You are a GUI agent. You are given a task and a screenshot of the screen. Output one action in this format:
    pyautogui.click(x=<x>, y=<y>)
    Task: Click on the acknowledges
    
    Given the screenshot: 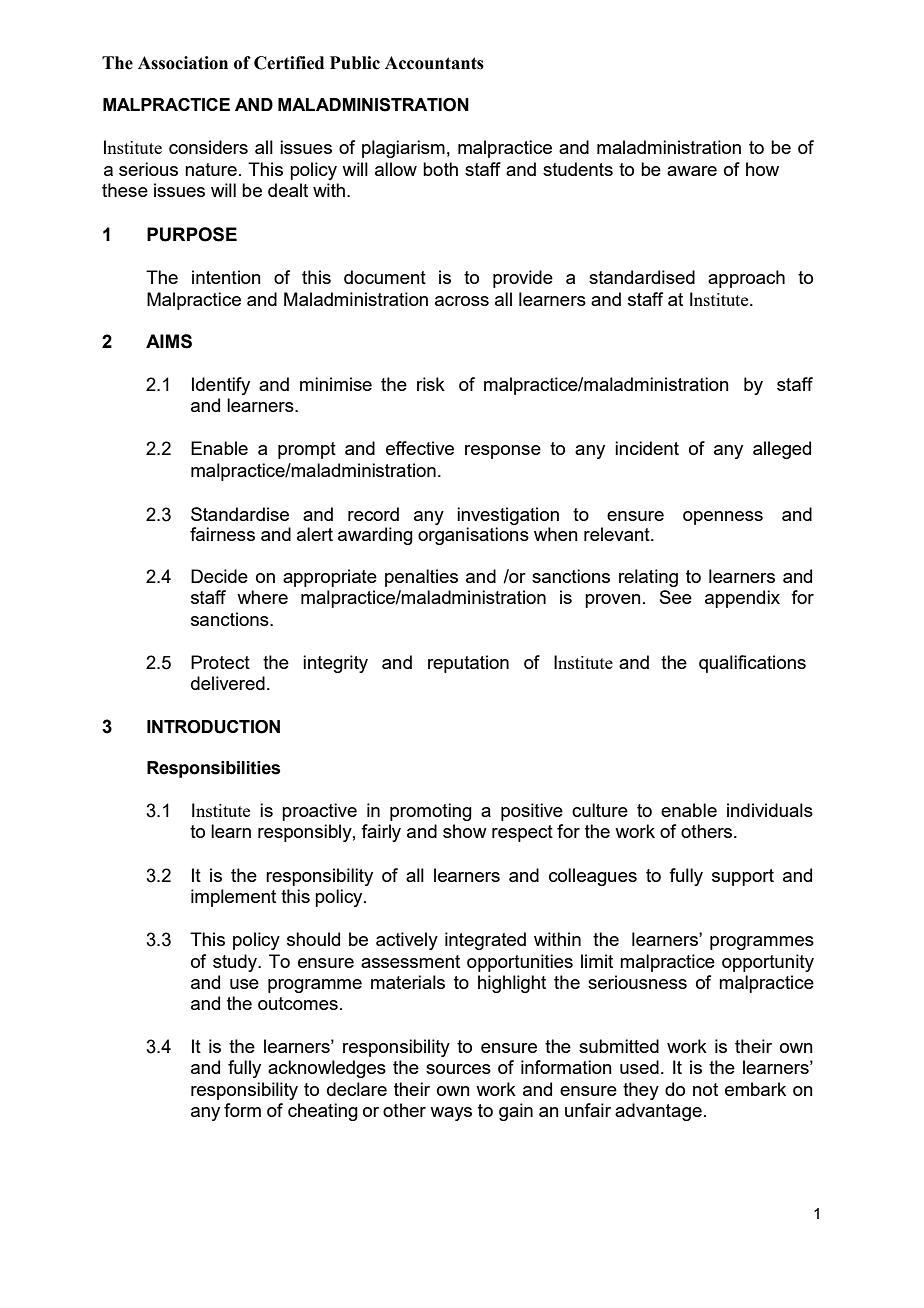 What is the action you would take?
    pyautogui.click(x=327, y=1069)
